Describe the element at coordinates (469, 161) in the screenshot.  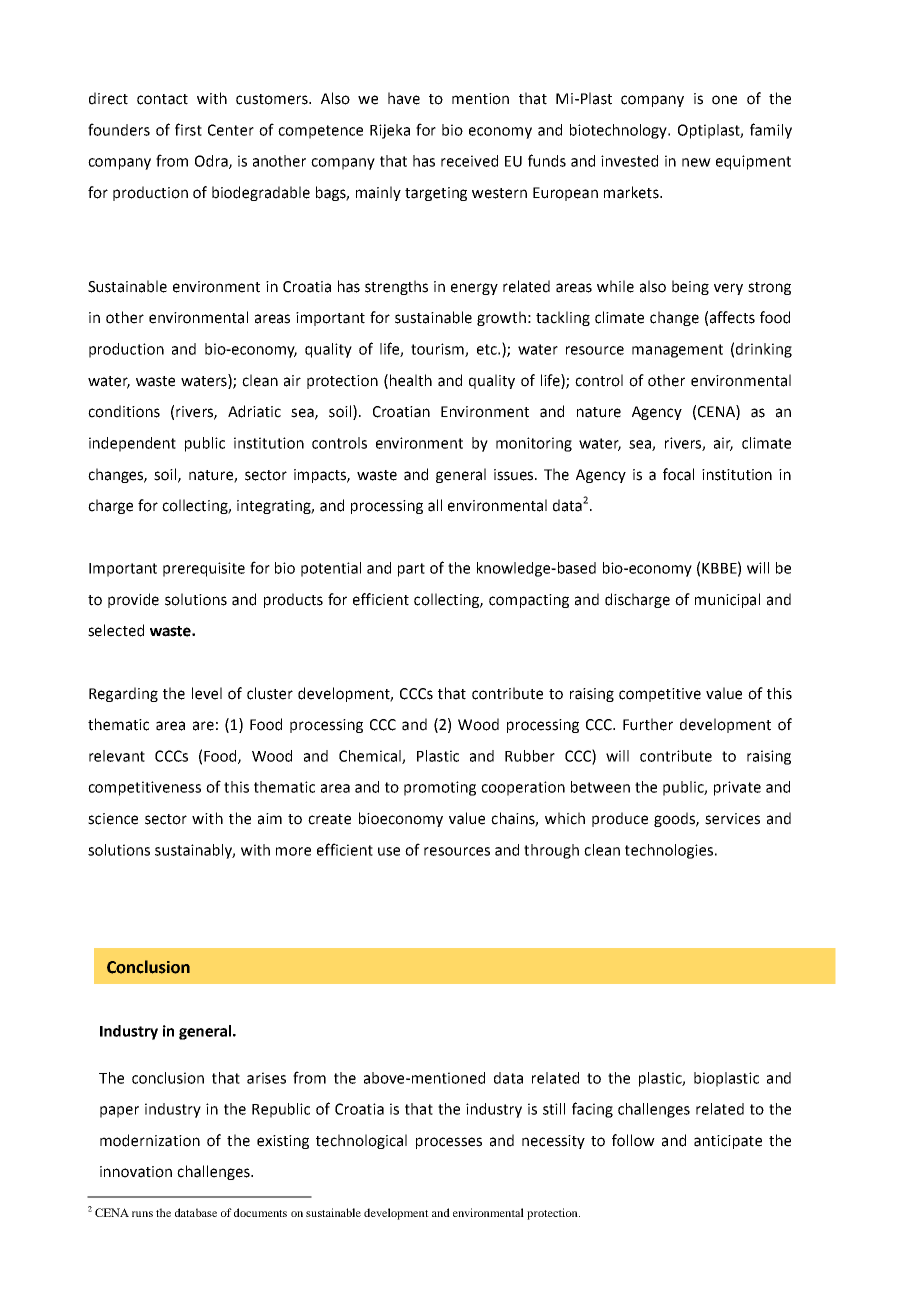
I see `received` at that location.
